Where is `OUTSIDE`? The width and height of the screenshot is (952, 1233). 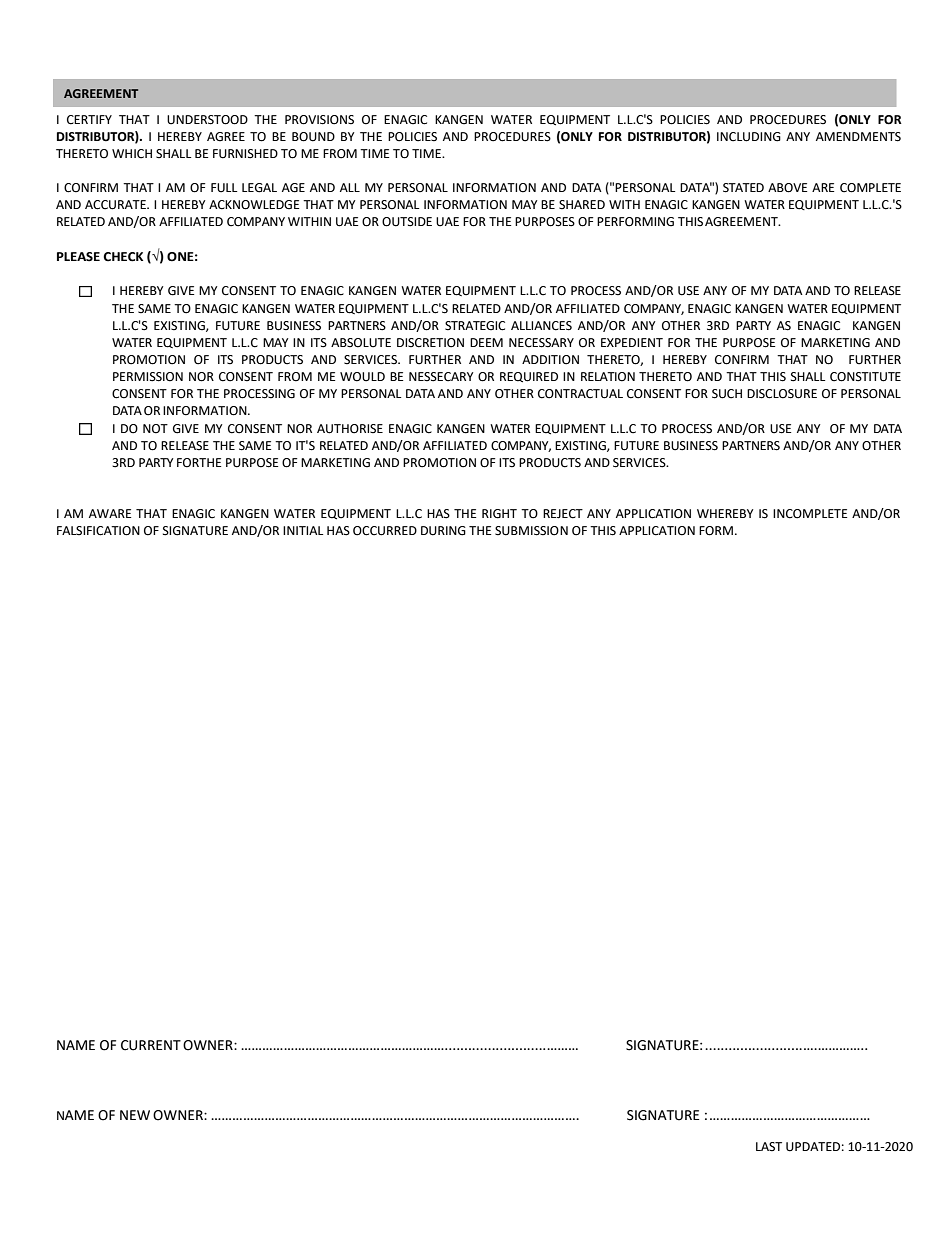 OUTSIDE is located at coordinates (407, 222).
